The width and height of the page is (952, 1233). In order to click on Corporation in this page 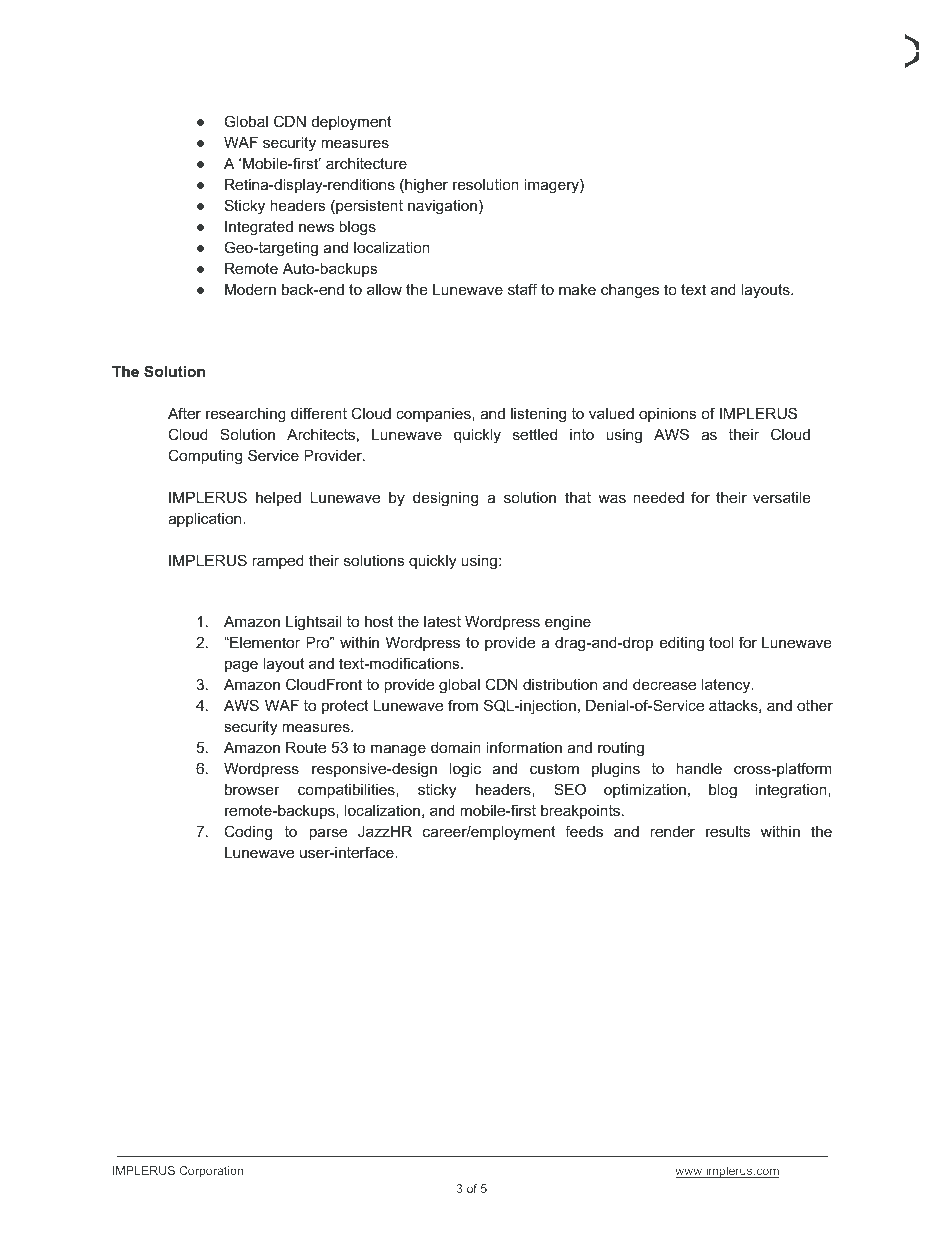, I will do `click(211, 1172)`.
